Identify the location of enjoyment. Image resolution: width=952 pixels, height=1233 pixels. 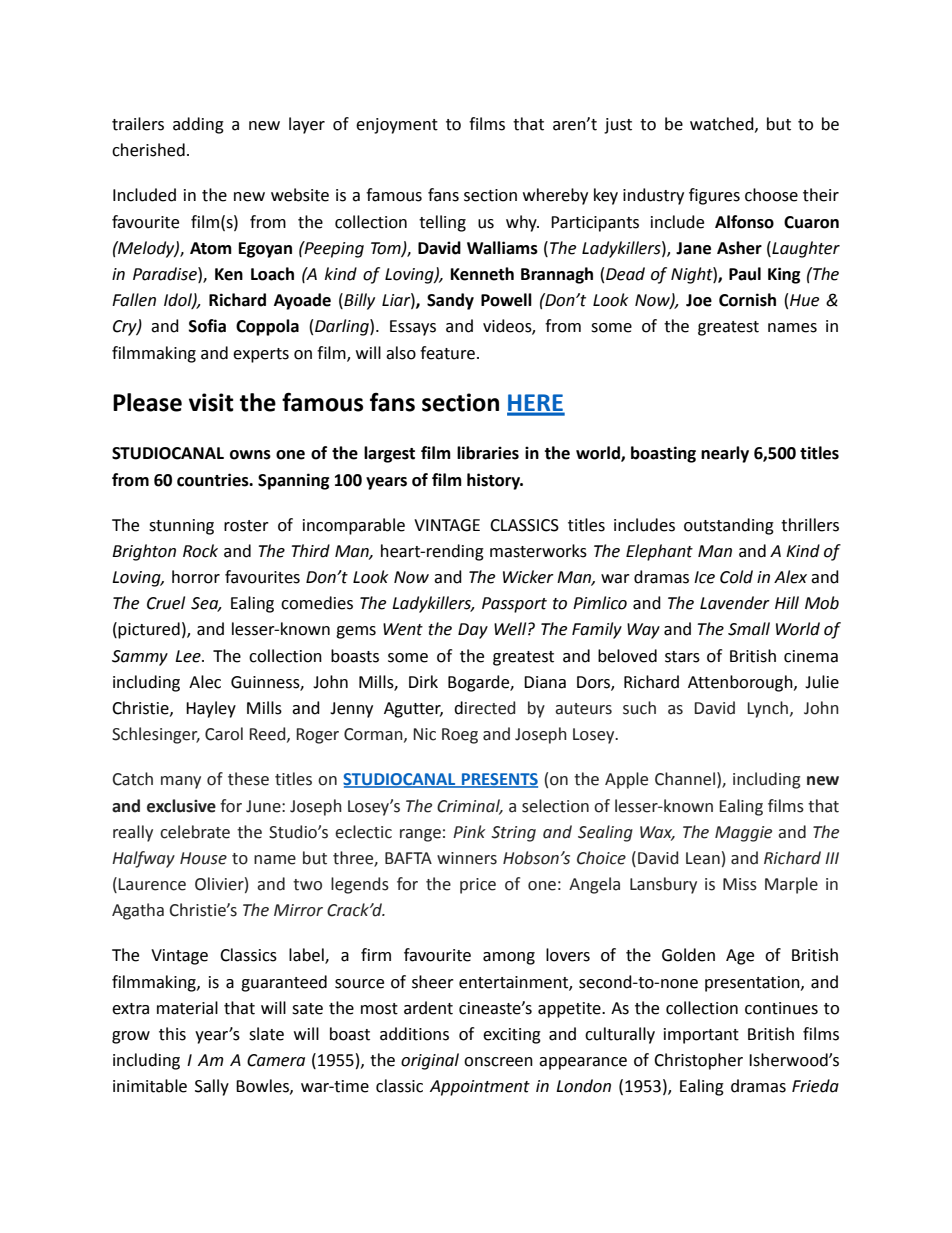
(397, 126).
